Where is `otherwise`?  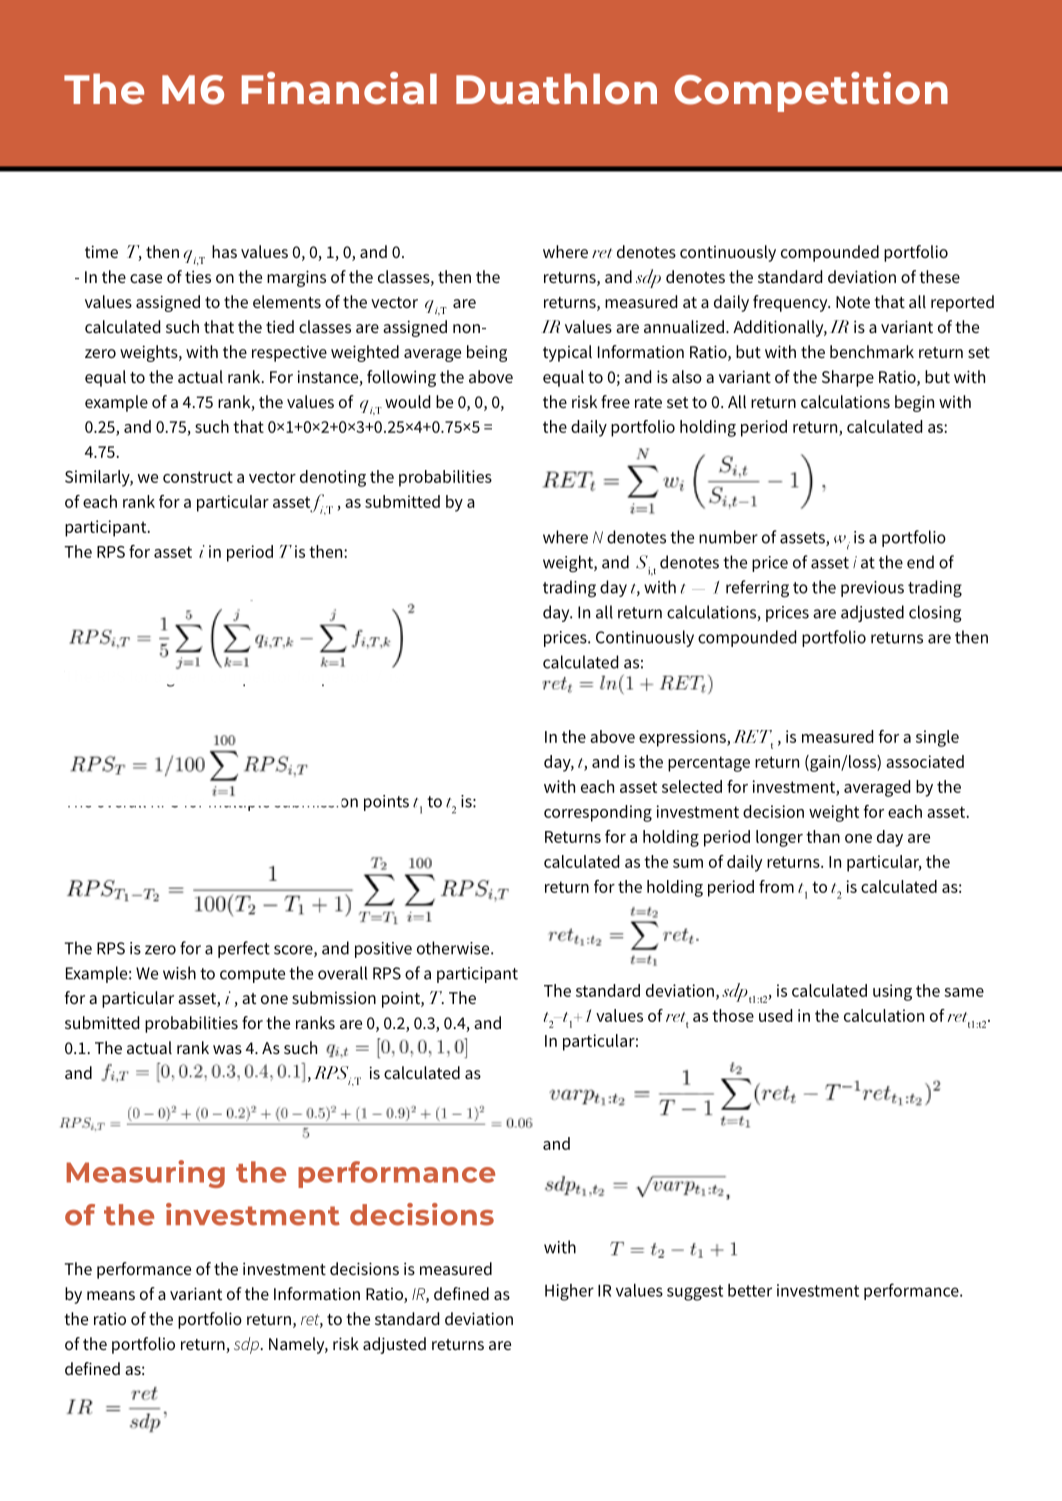 otherwise is located at coordinates (454, 948).
